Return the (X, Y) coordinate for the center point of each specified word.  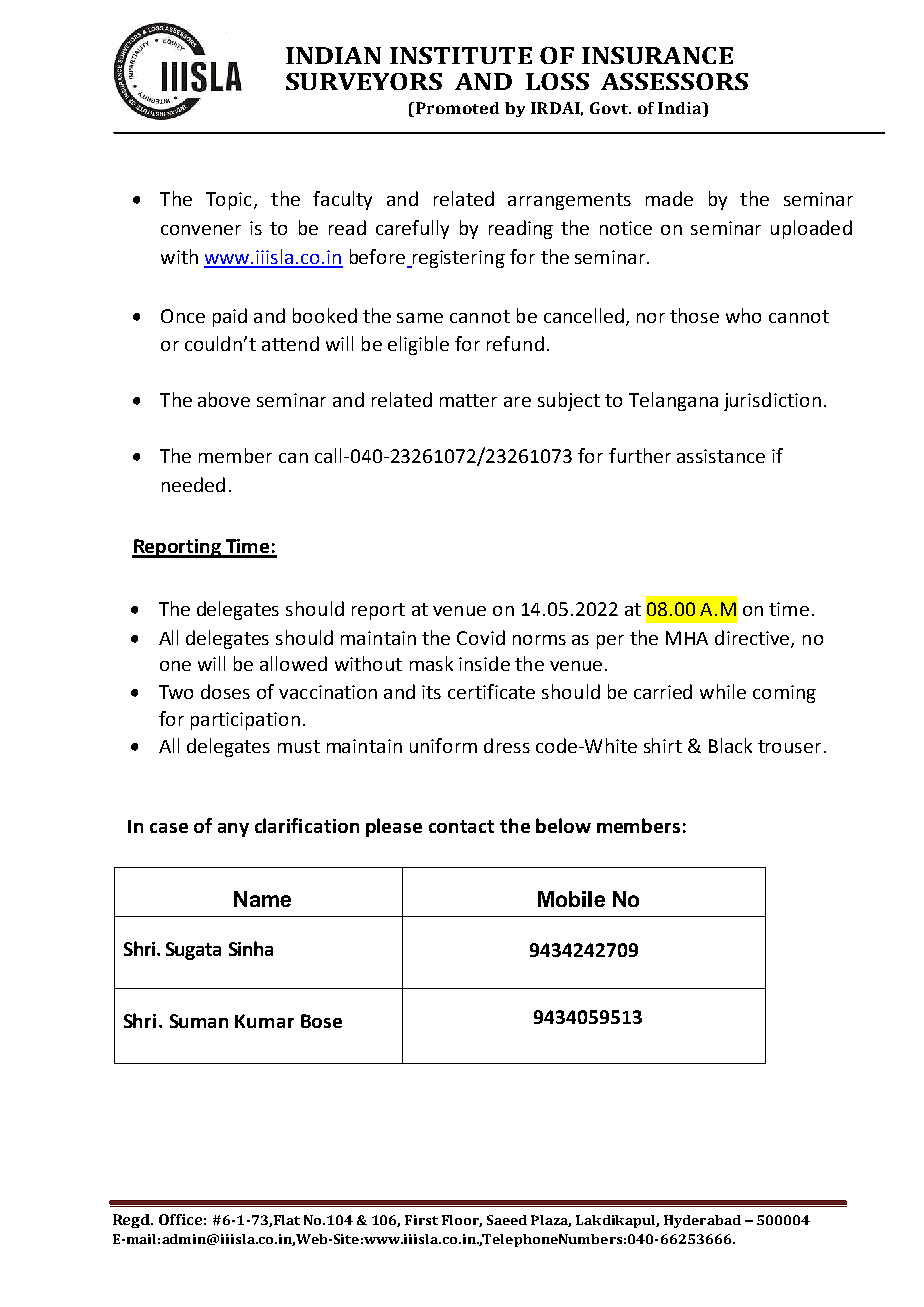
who (743, 315)
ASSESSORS (674, 81)
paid (230, 317)
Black (730, 745)
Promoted (456, 108)
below (563, 825)
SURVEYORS (364, 81)
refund (515, 343)
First (421, 1220)
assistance (721, 456)
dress (507, 745)
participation (245, 721)
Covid (481, 637)
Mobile (571, 899)
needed (193, 484)
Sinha (251, 948)
